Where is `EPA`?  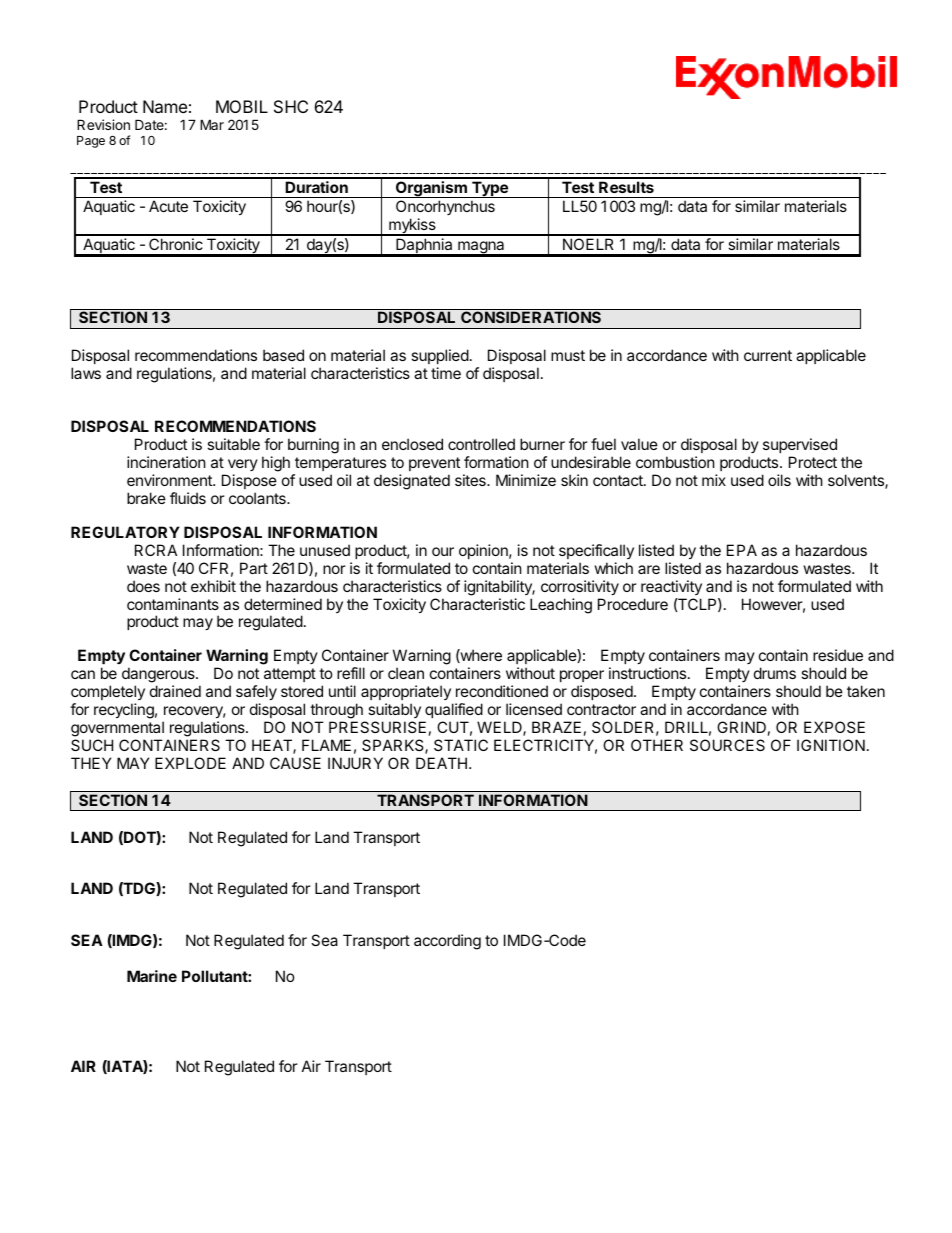
EPA is located at coordinates (742, 550).
